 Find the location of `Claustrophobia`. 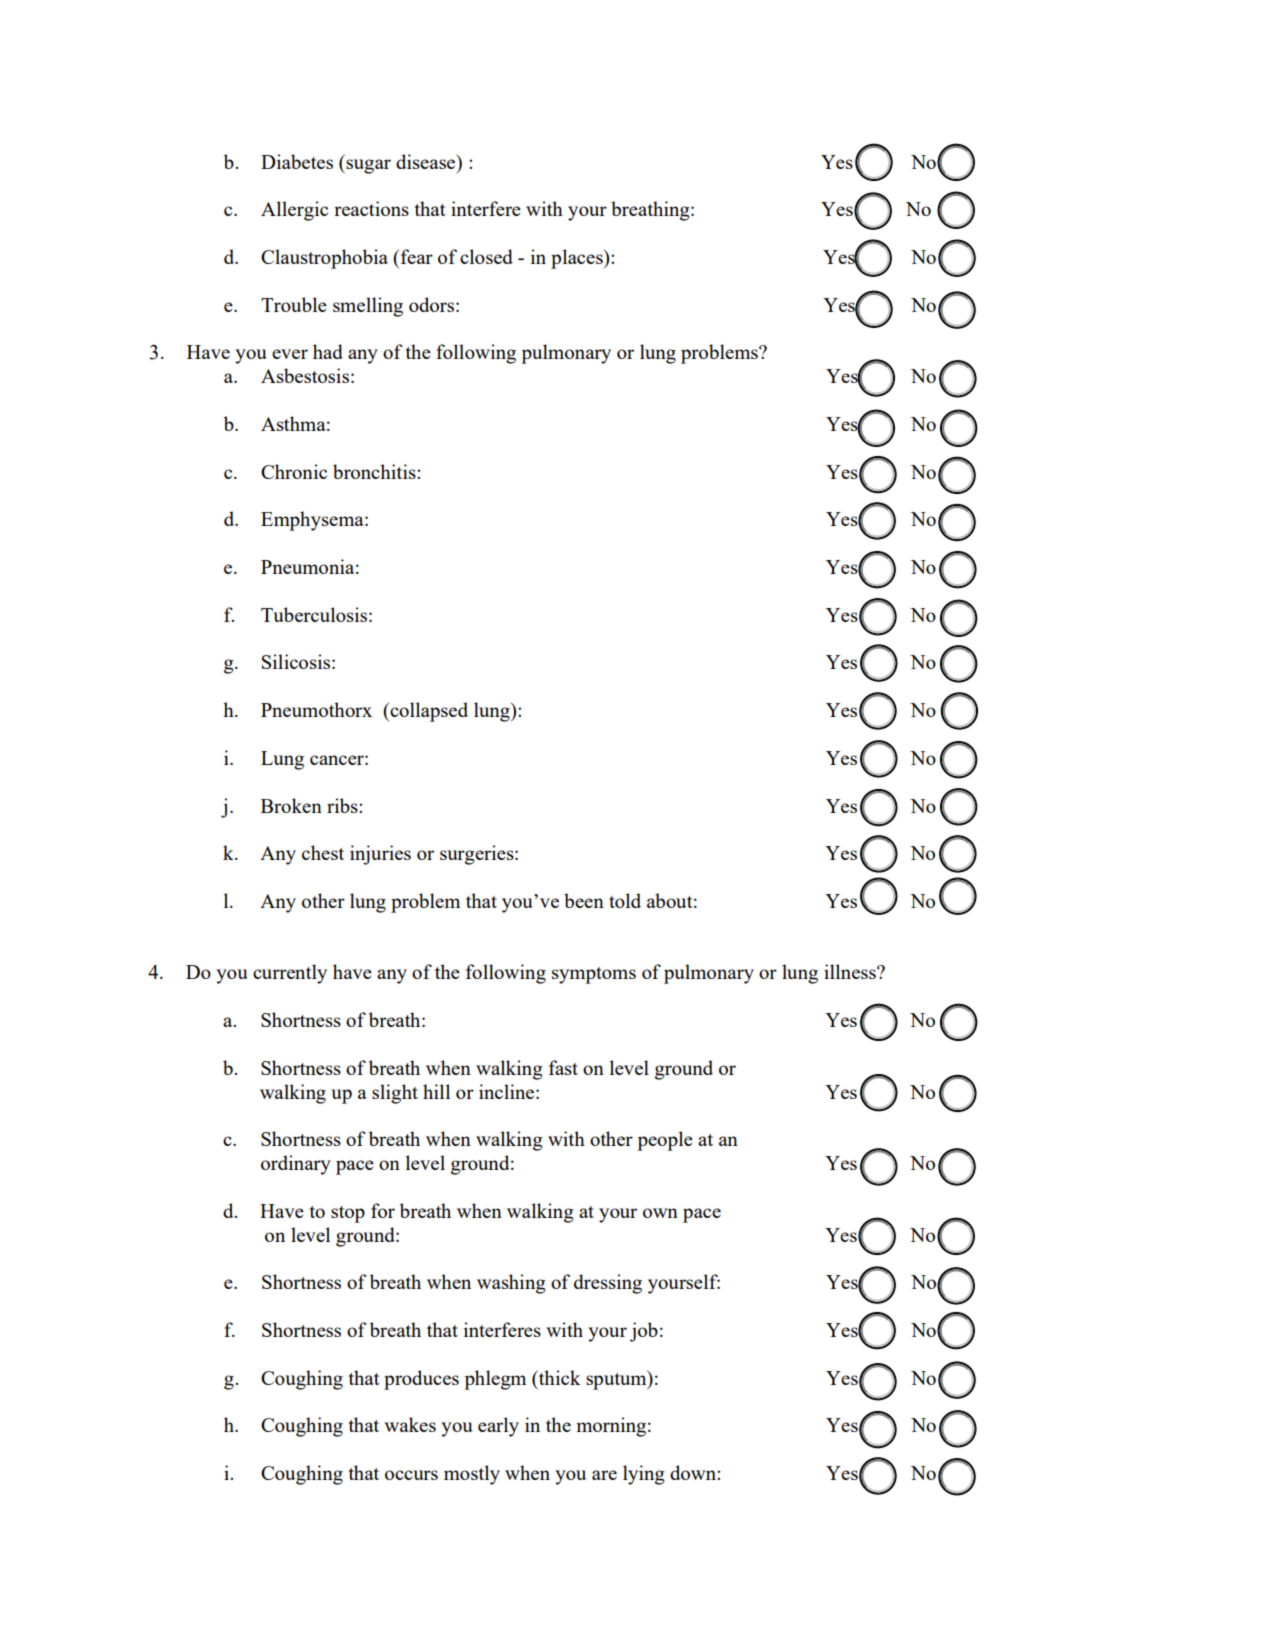

Claustrophobia is located at coordinates (324, 259).
